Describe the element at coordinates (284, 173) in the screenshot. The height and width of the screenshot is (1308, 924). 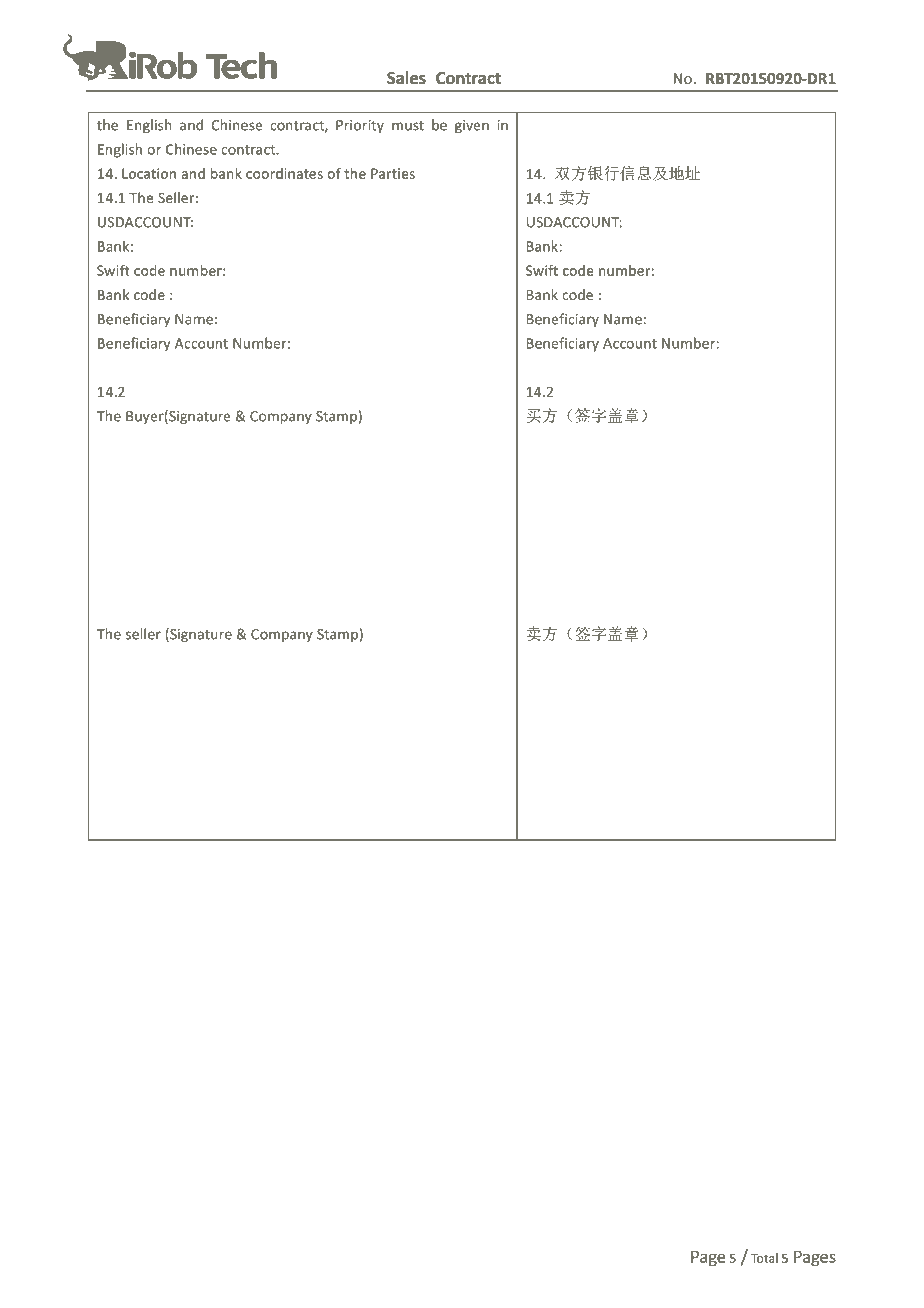
I see `coordinates` at that location.
